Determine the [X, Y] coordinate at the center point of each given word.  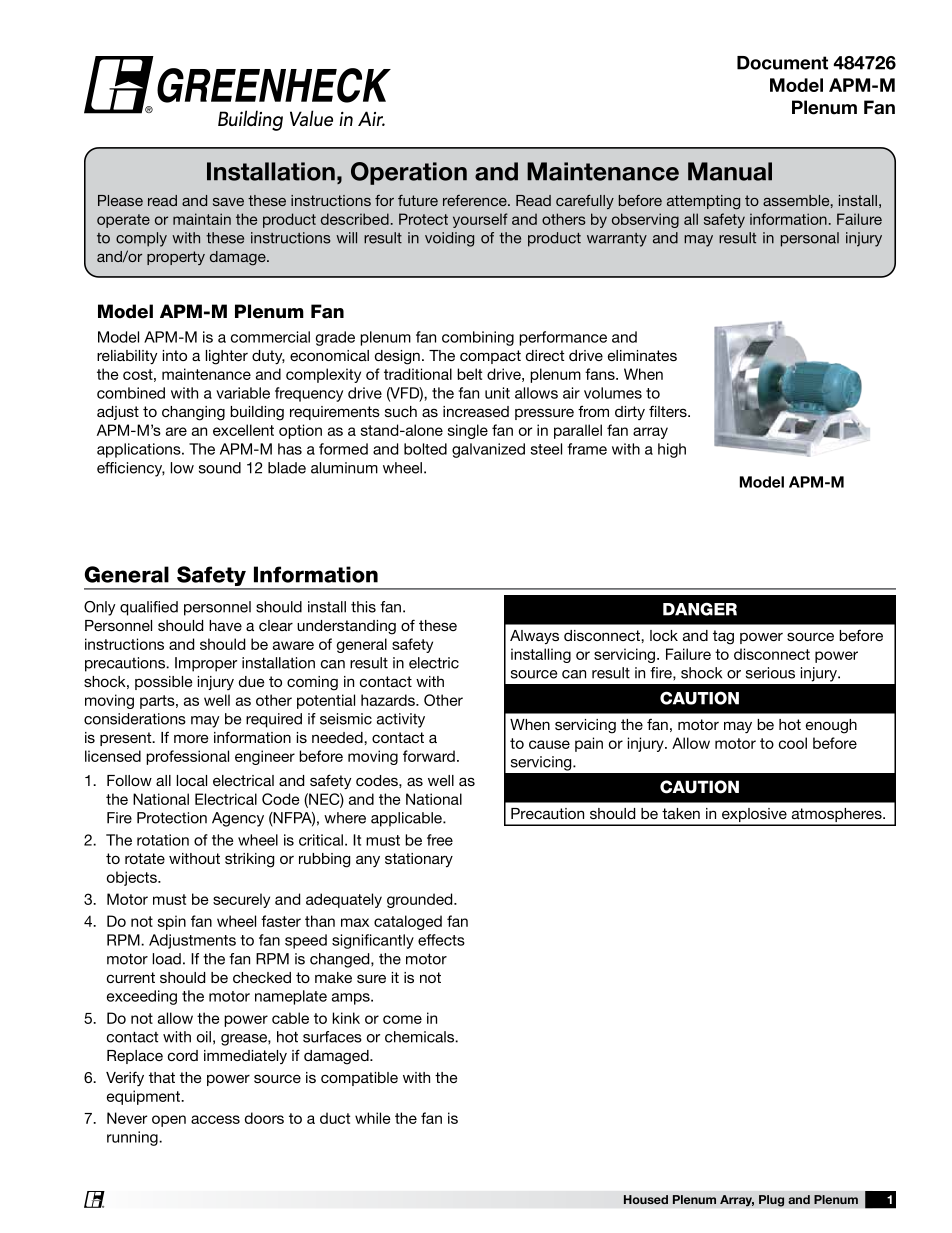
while [373, 1118]
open [169, 1121]
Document [782, 63]
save [228, 202]
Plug [771, 1201]
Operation [409, 173]
